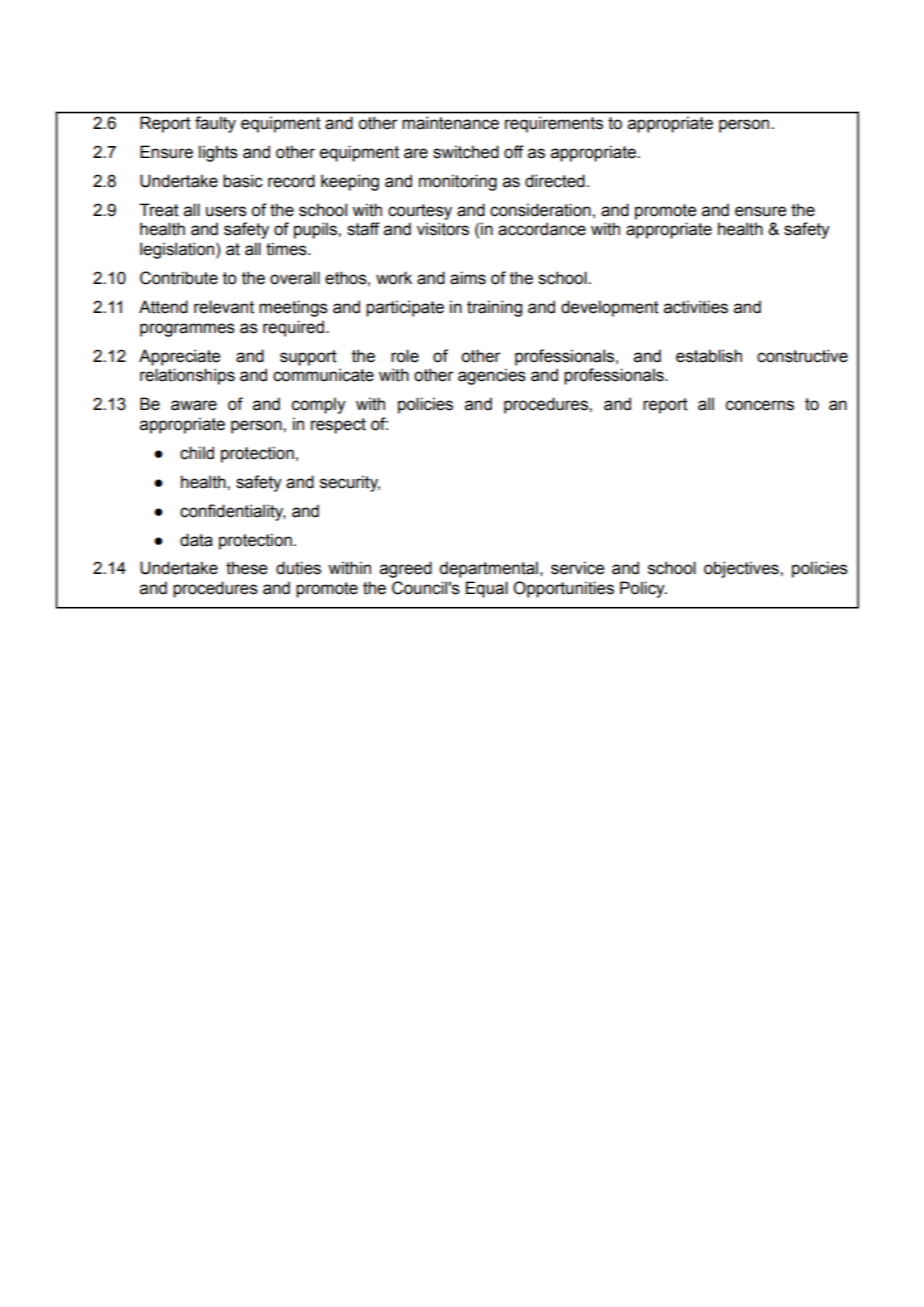  Describe the element at coordinates (197, 453) in the image. I see `child` at that location.
